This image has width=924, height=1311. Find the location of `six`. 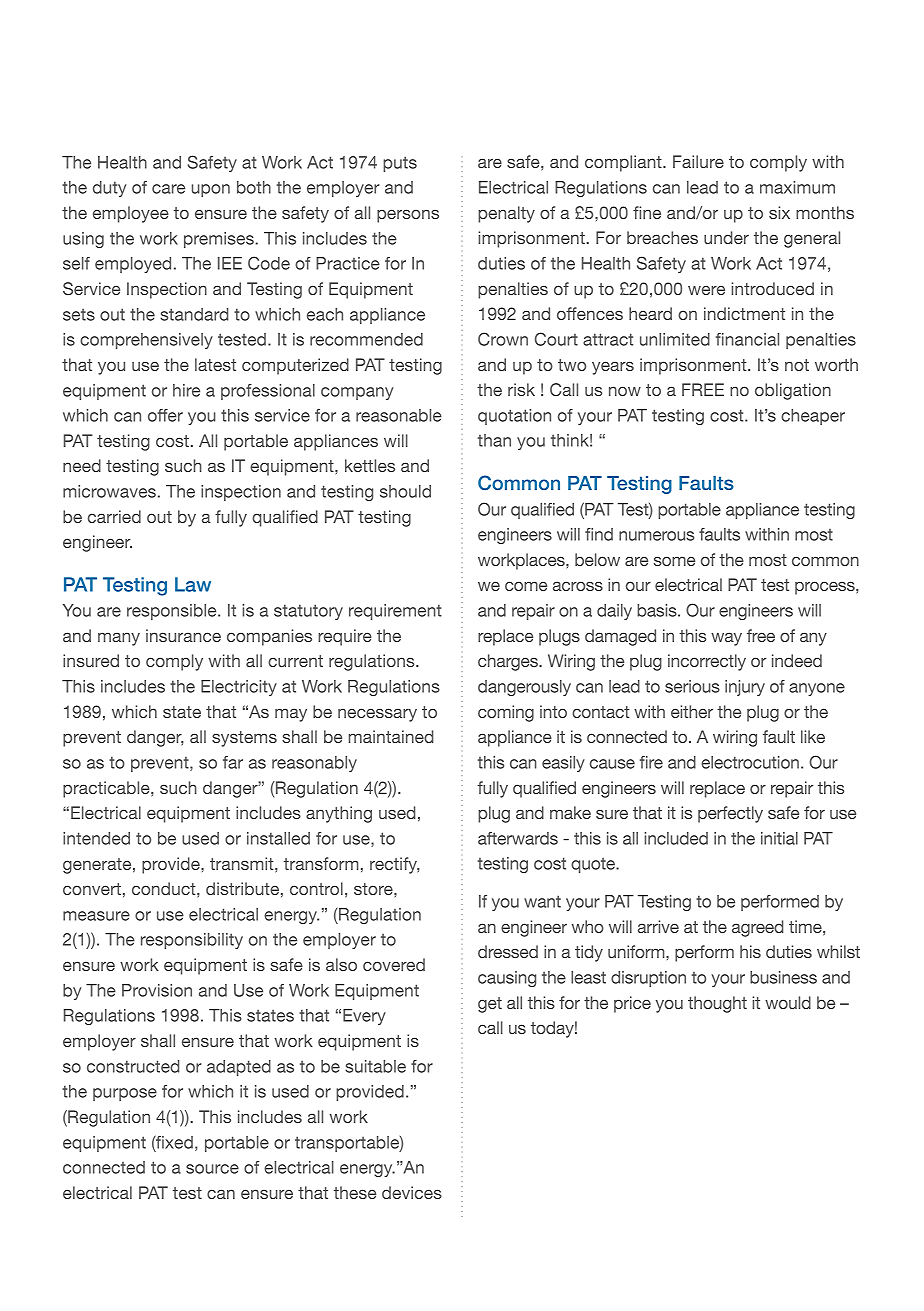

six is located at coordinates (779, 212).
